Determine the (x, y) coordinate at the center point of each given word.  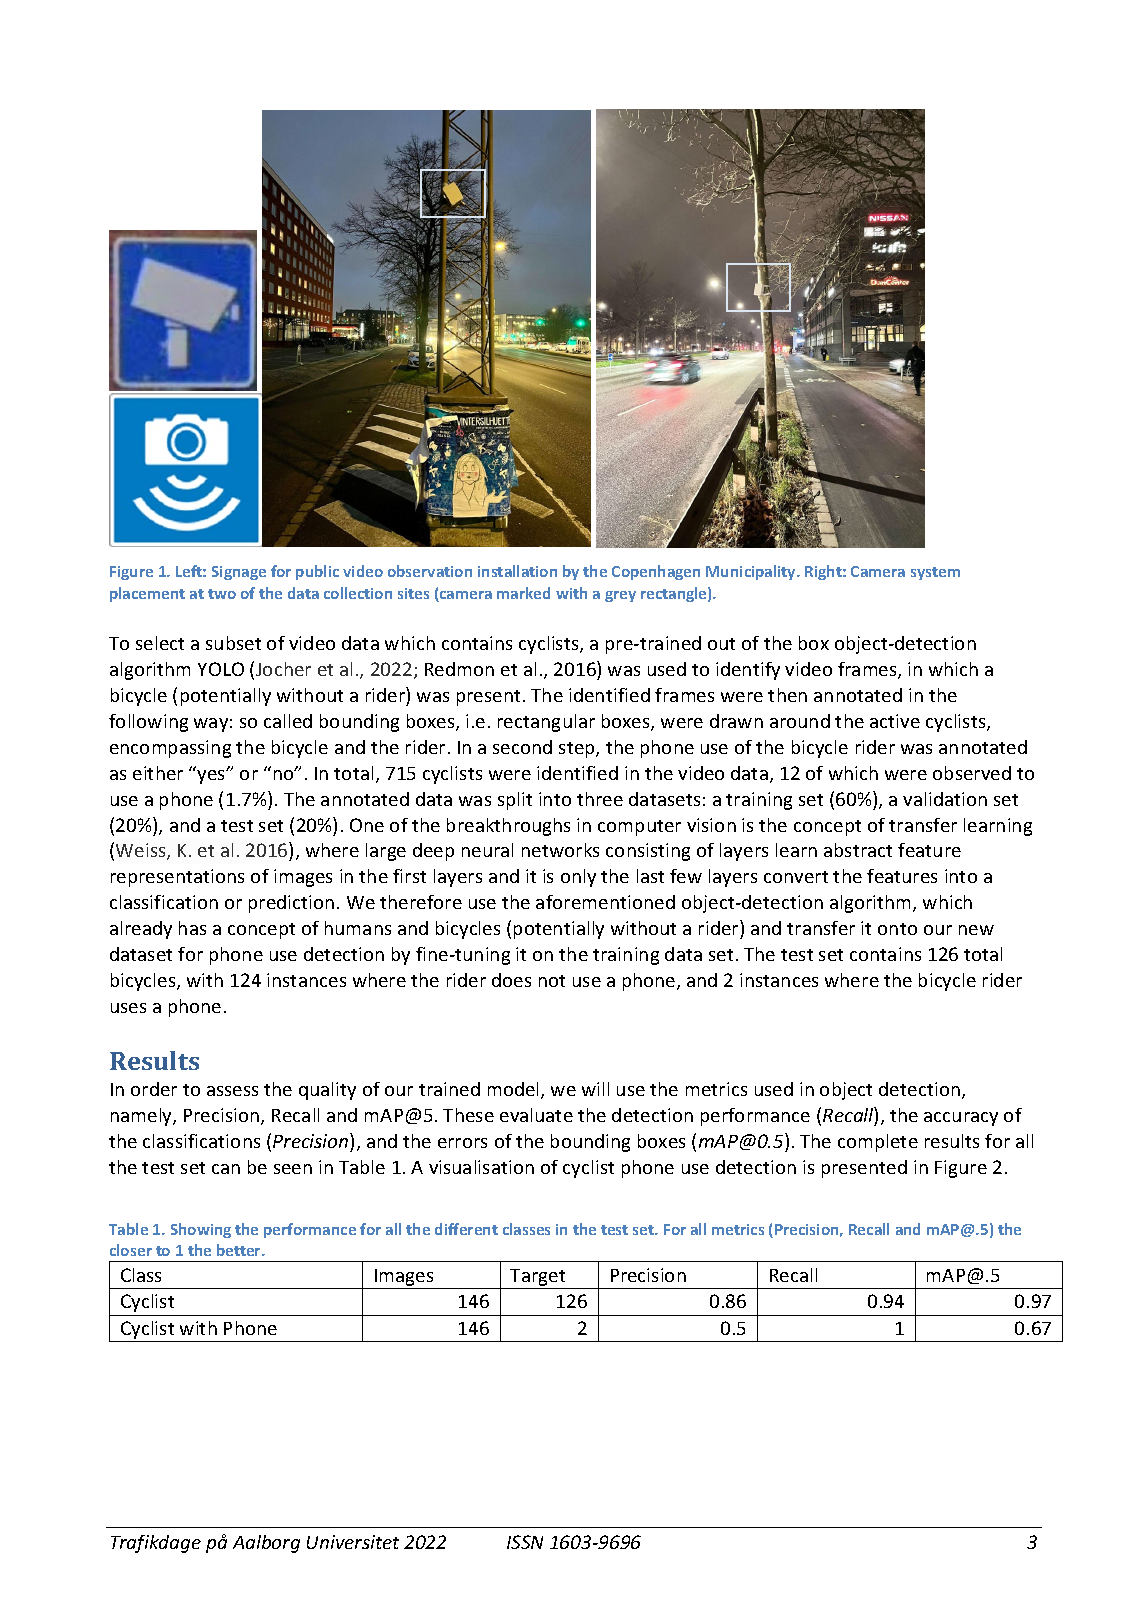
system (935, 573)
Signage (239, 573)
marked (523, 593)
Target (537, 1277)
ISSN (525, 1542)
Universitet (353, 1542)
